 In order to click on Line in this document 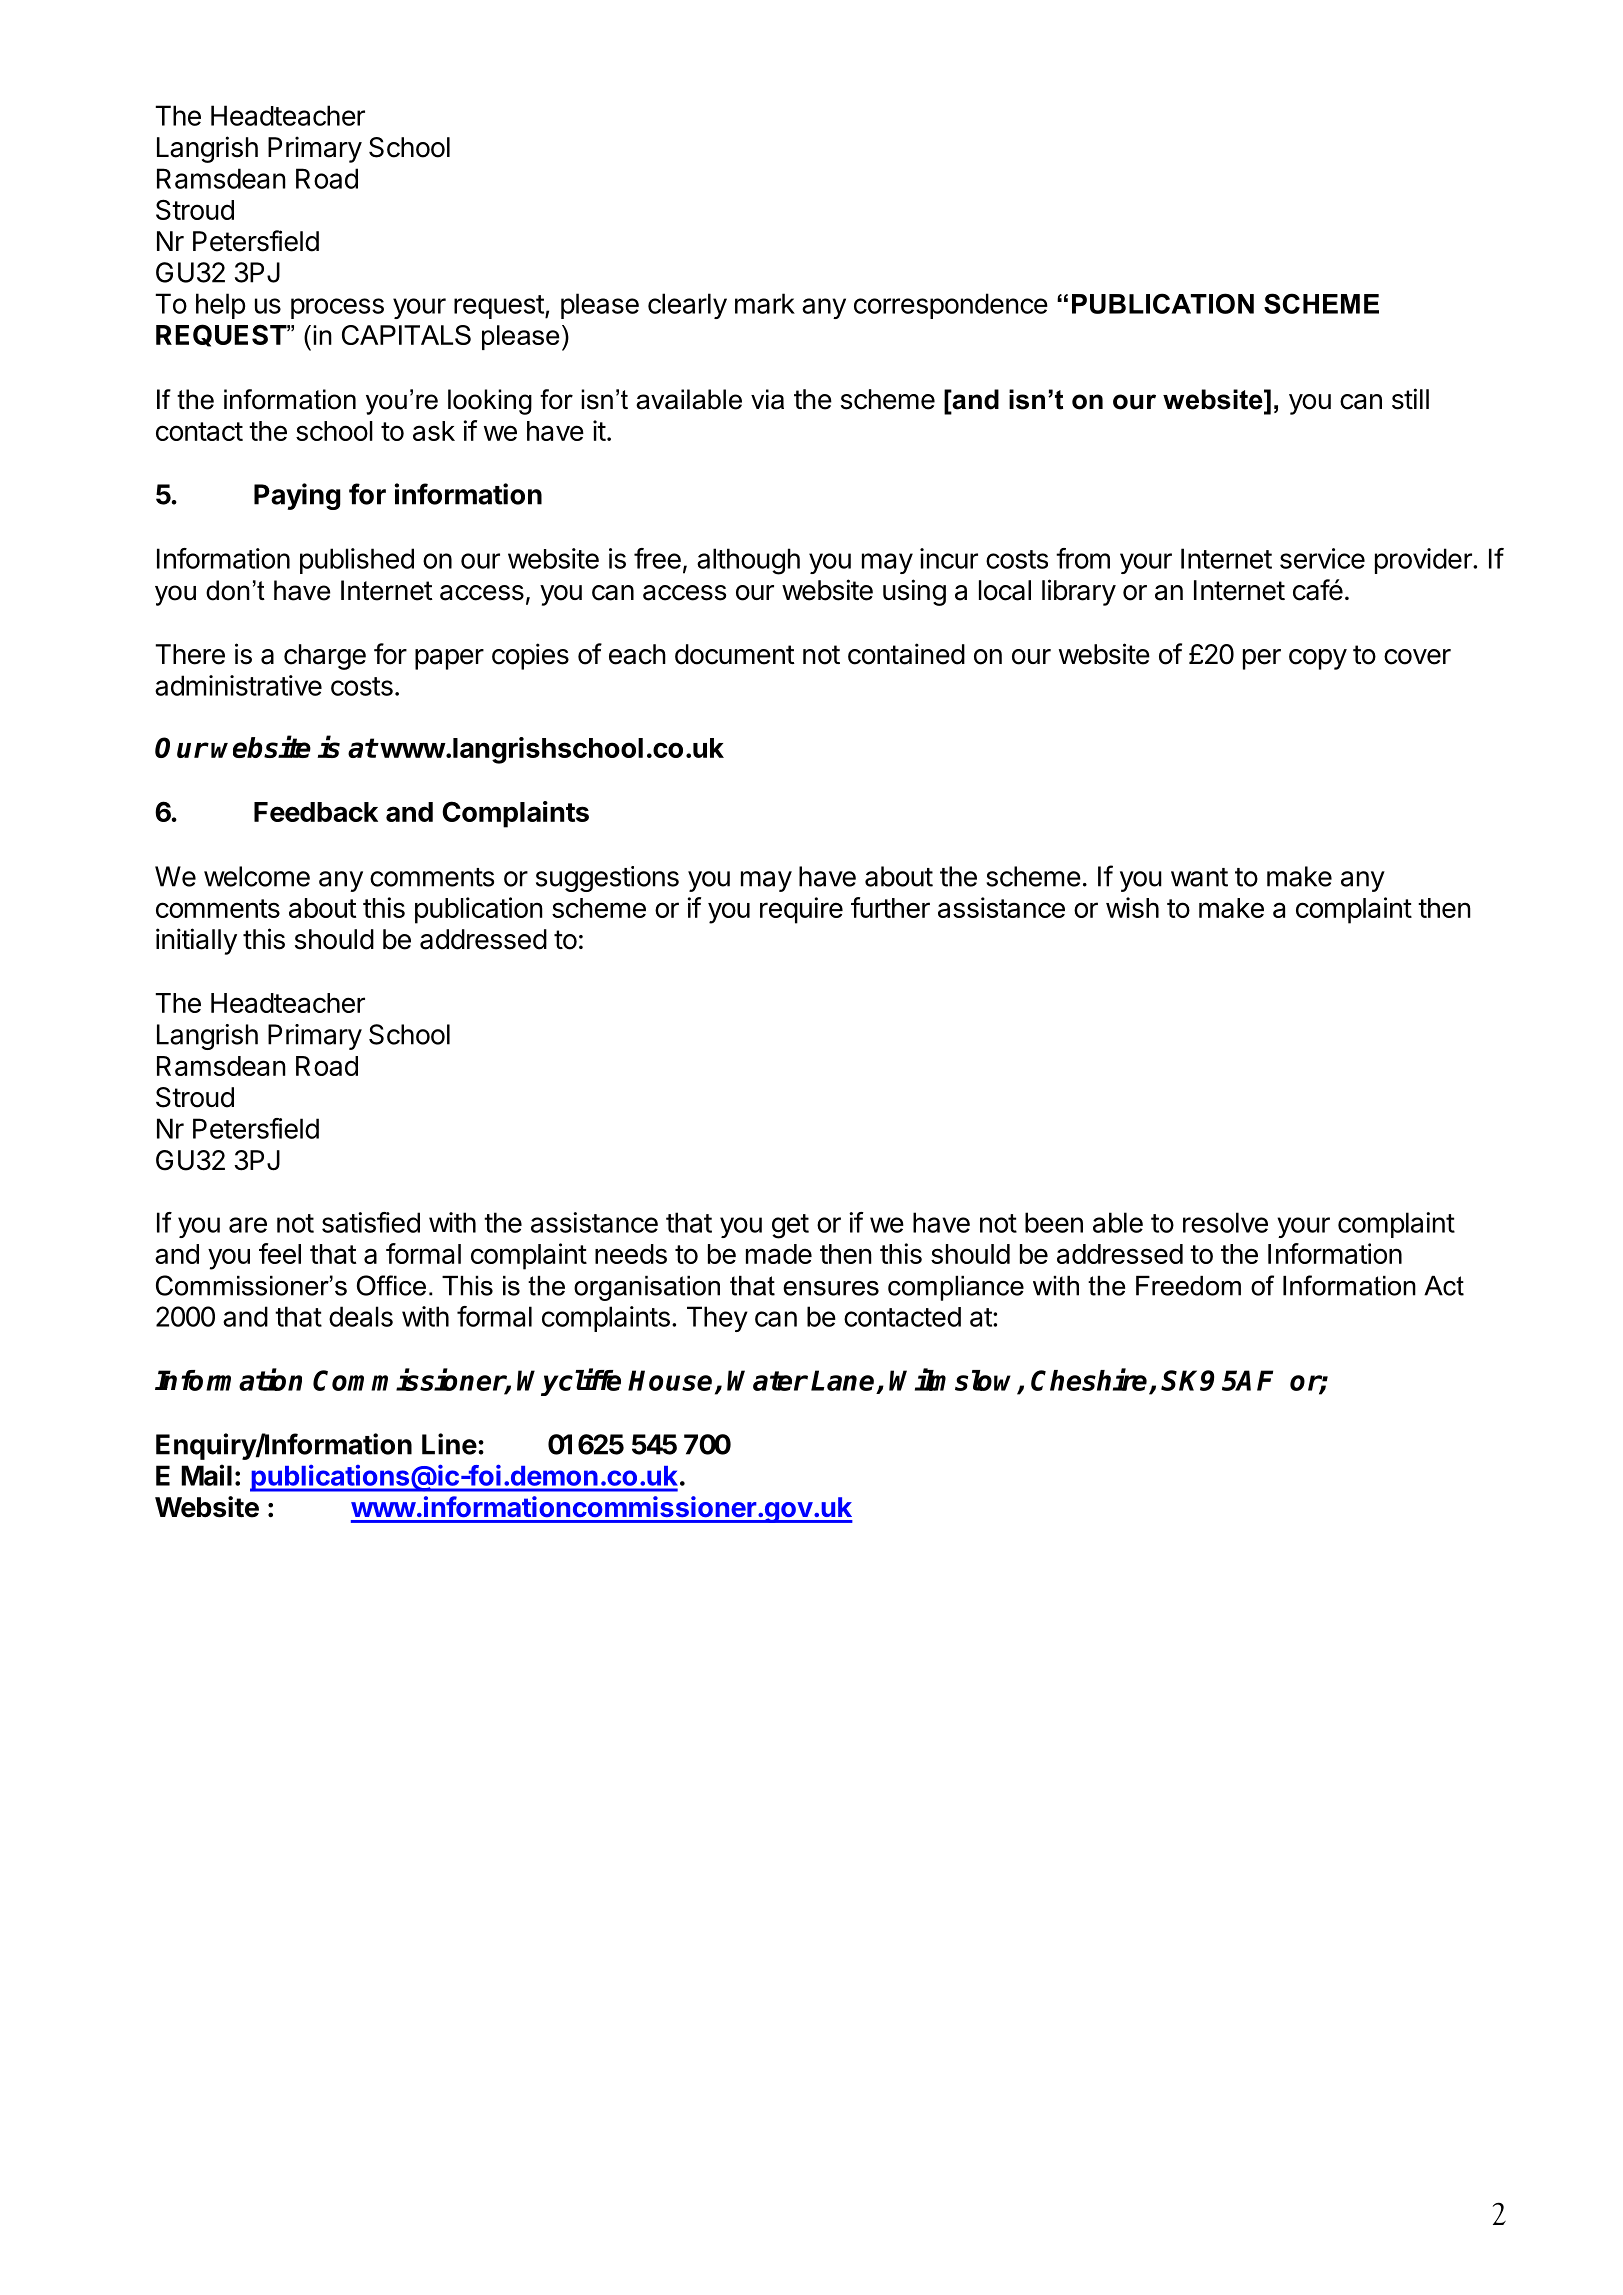, I will do `click(449, 1444)`.
